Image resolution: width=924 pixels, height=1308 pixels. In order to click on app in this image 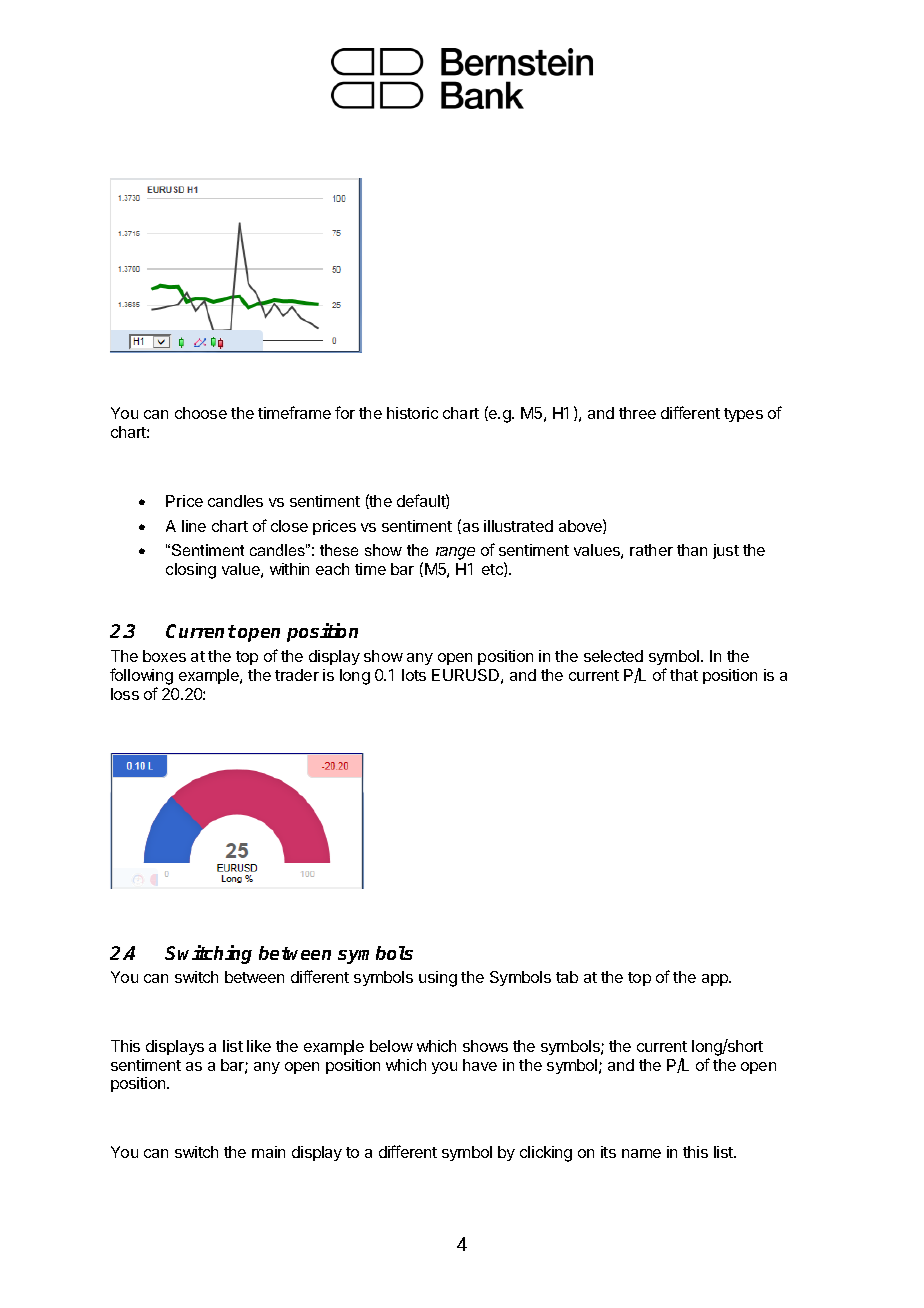, I will do `click(716, 980)`.
